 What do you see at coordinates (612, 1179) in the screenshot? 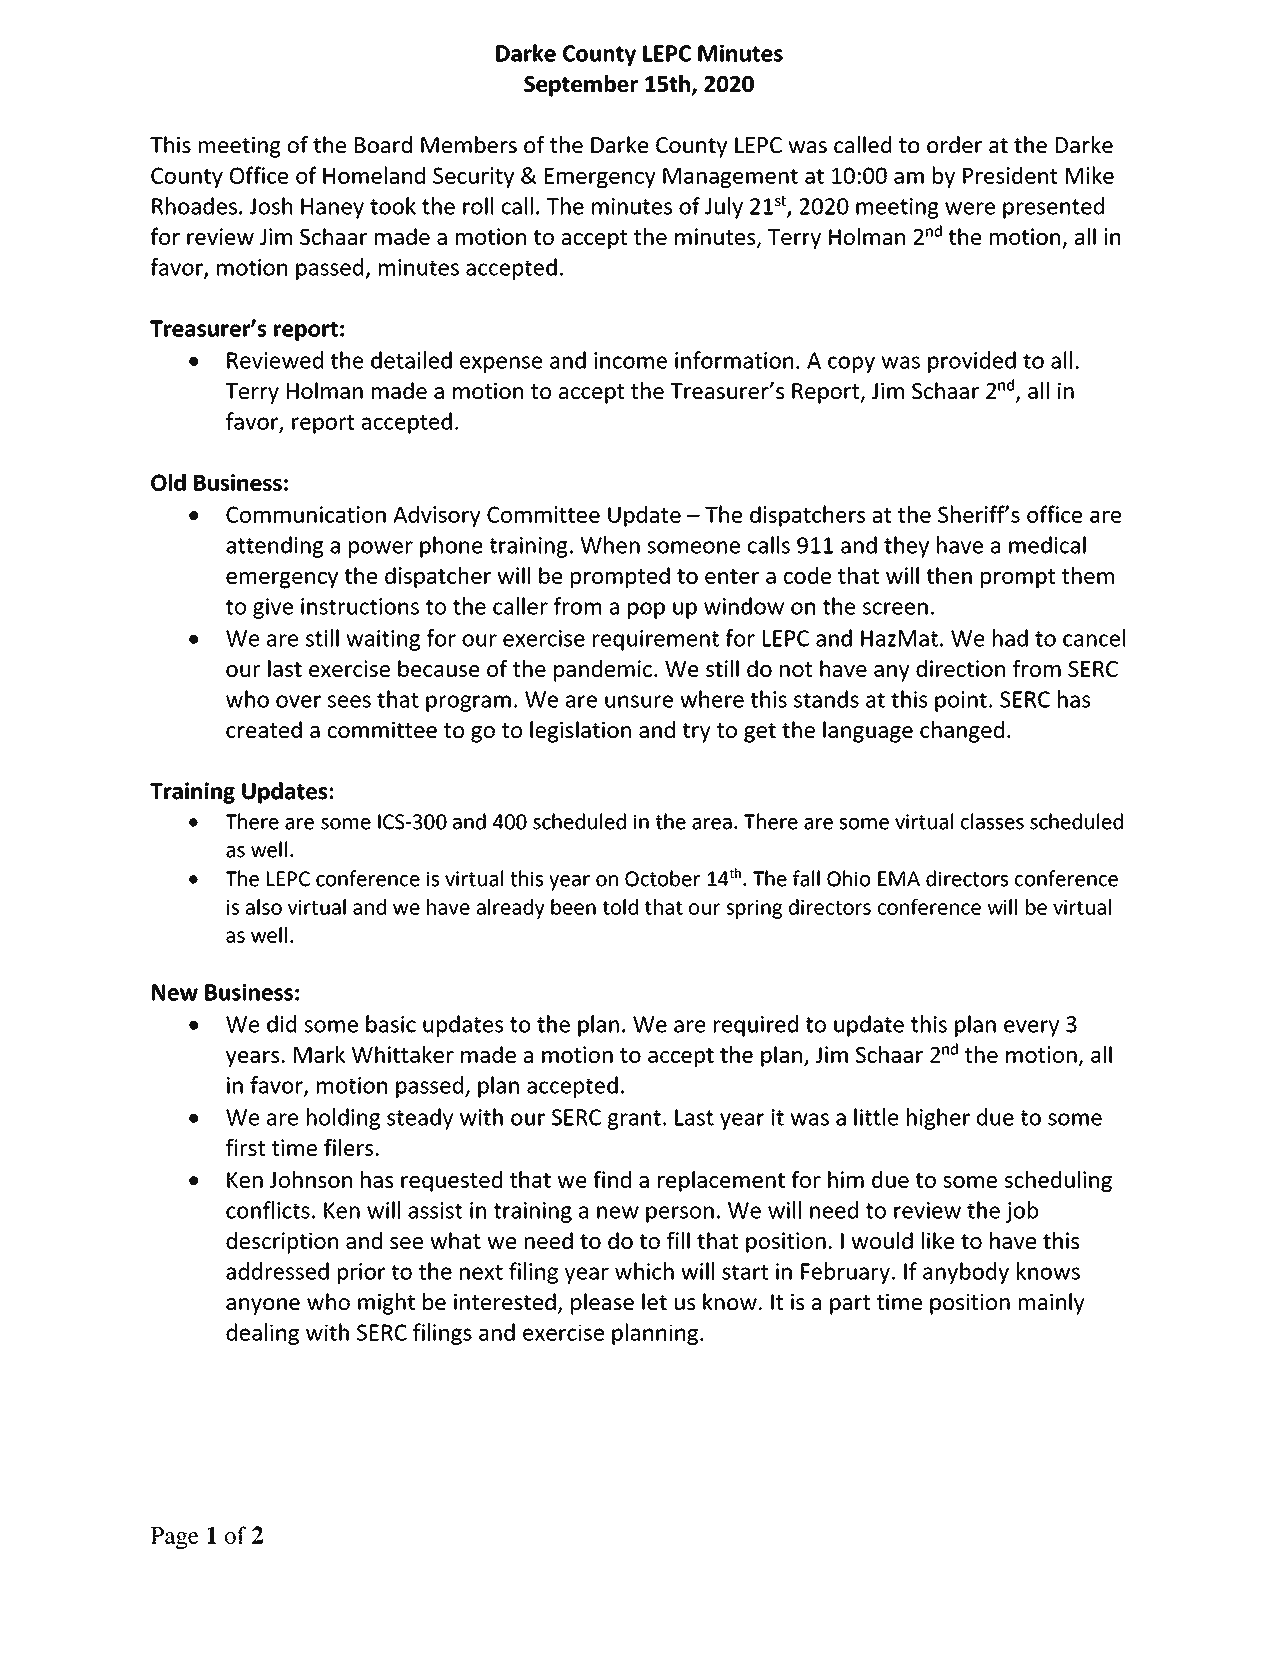
I see `find` at bounding box center [612, 1179].
